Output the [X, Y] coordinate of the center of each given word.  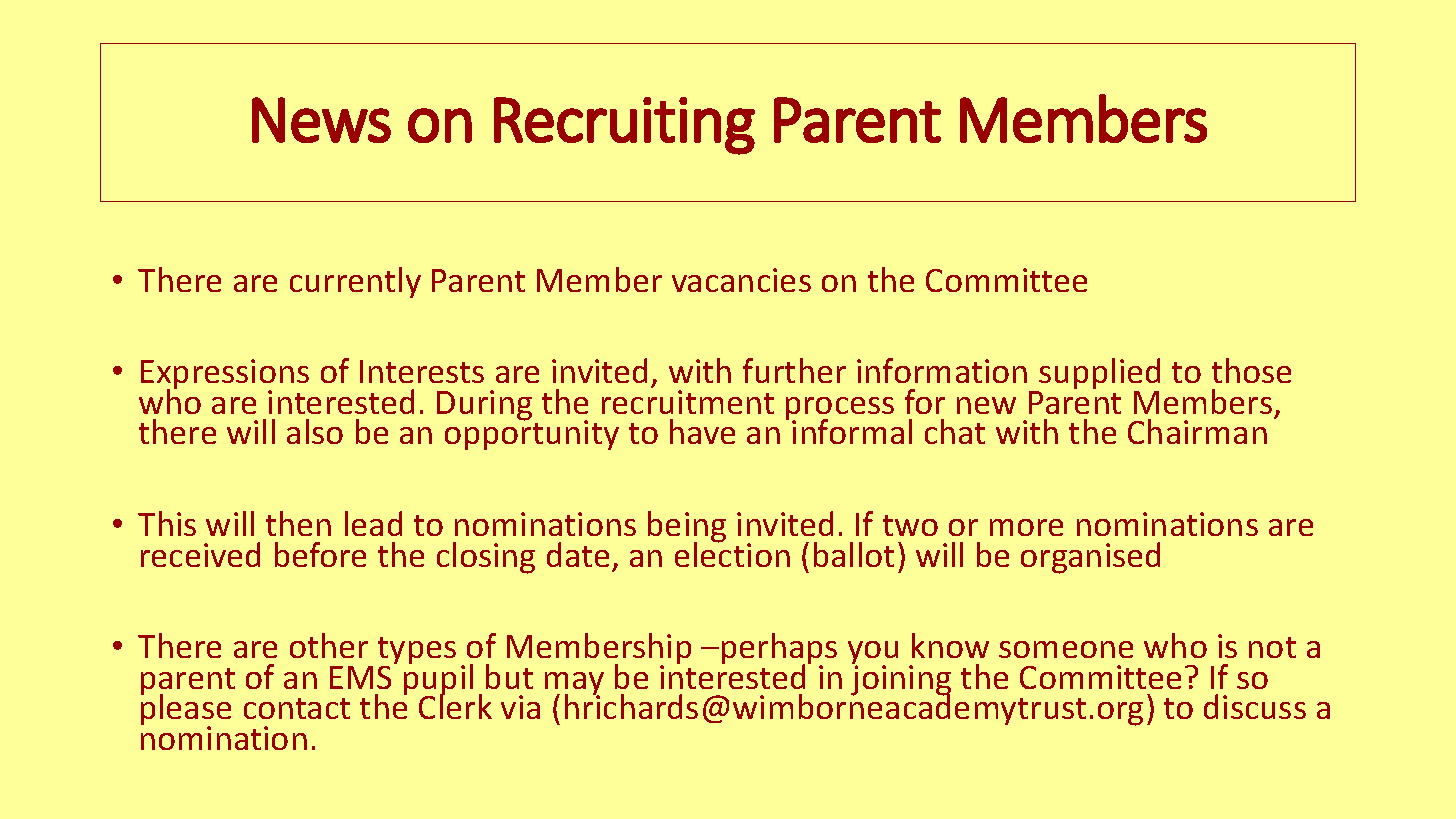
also [315, 431]
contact [297, 708]
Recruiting [624, 126]
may [574, 685]
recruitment [688, 402]
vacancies [741, 280]
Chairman [1197, 431]
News [321, 120]
